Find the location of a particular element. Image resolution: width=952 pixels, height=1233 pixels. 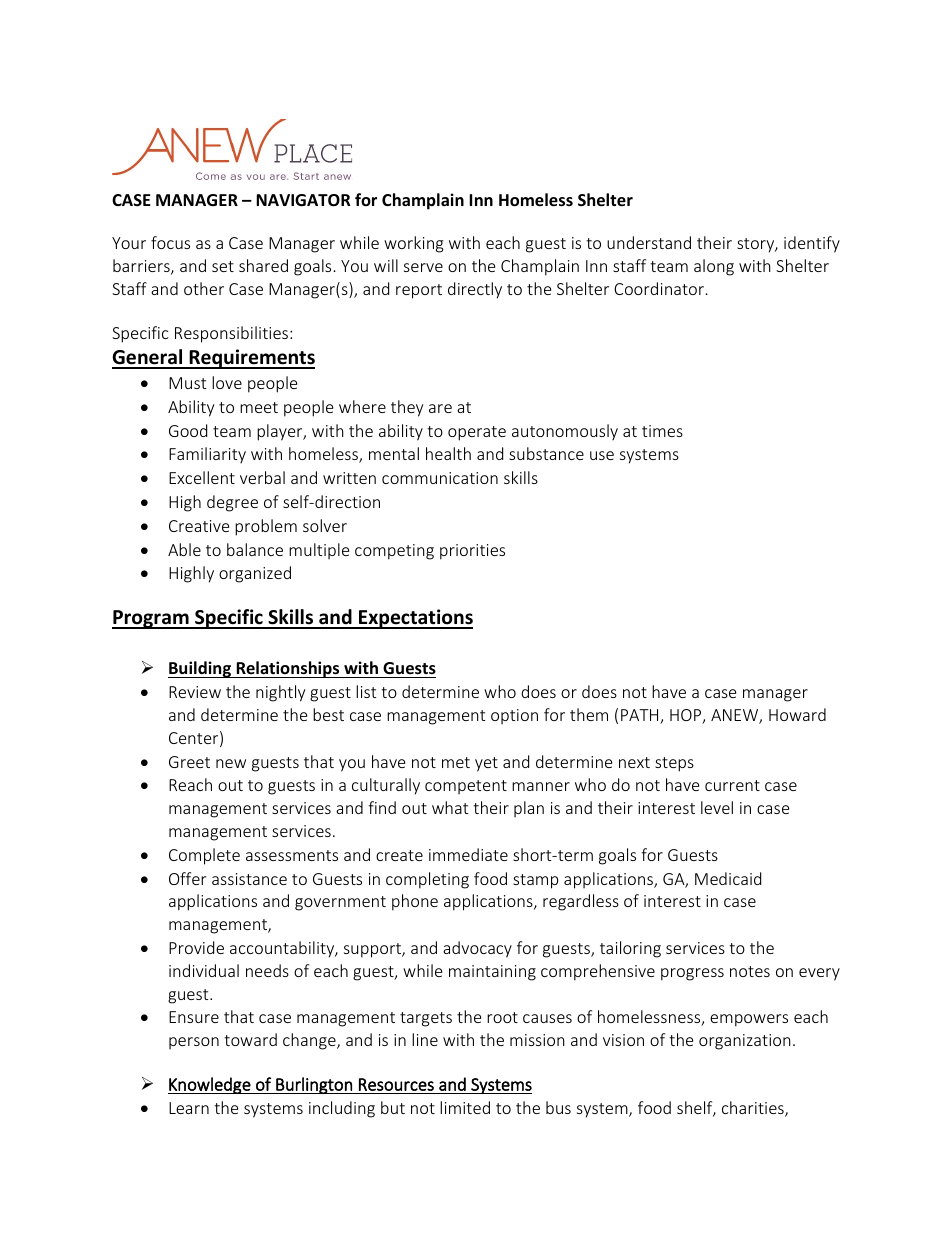

Knowledge is located at coordinates (210, 1085).
